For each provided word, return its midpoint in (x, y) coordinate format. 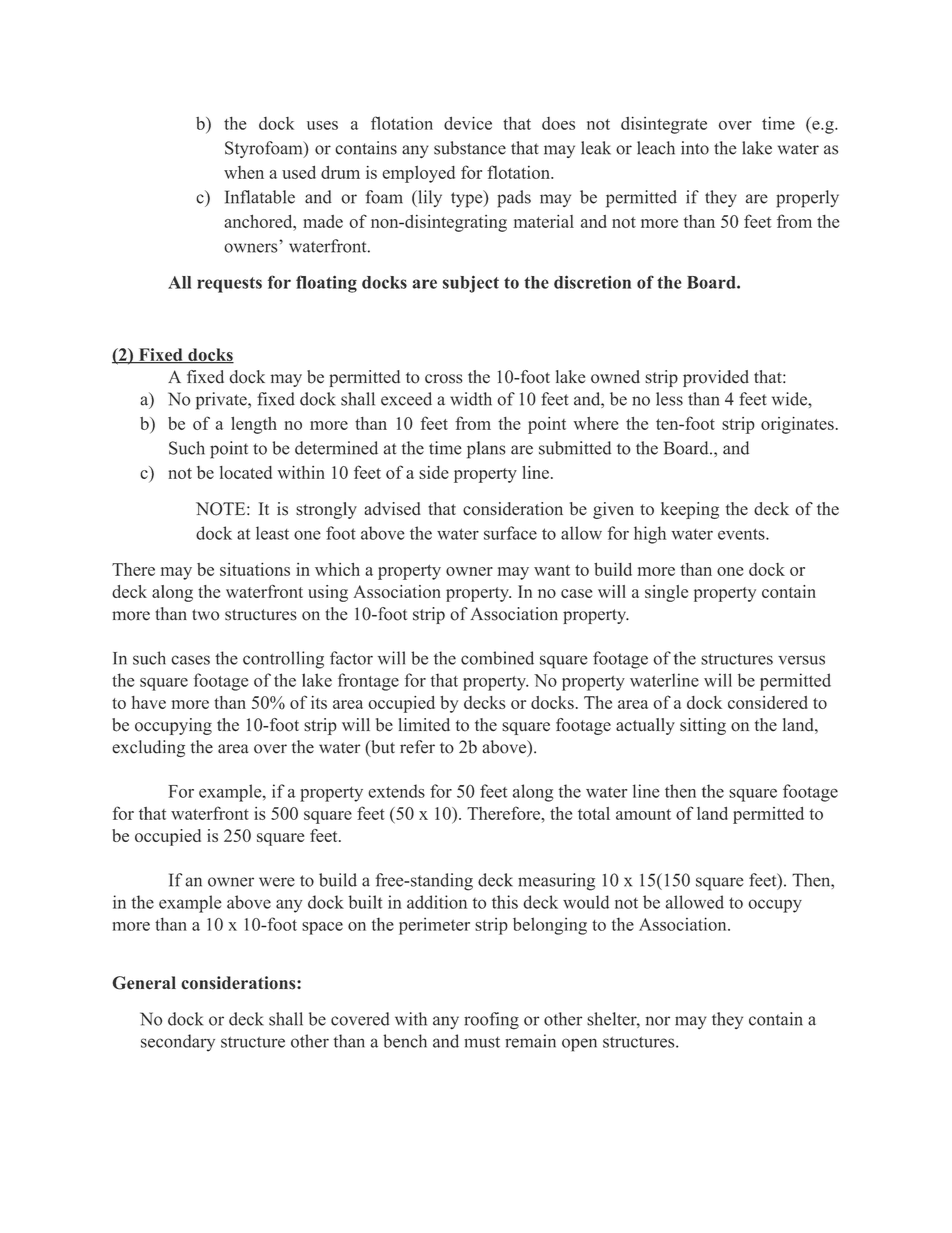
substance (470, 148)
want (552, 570)
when (244, 172)
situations (255, 569)
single (666, 593)
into (695, 148)
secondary (178, 1043)
